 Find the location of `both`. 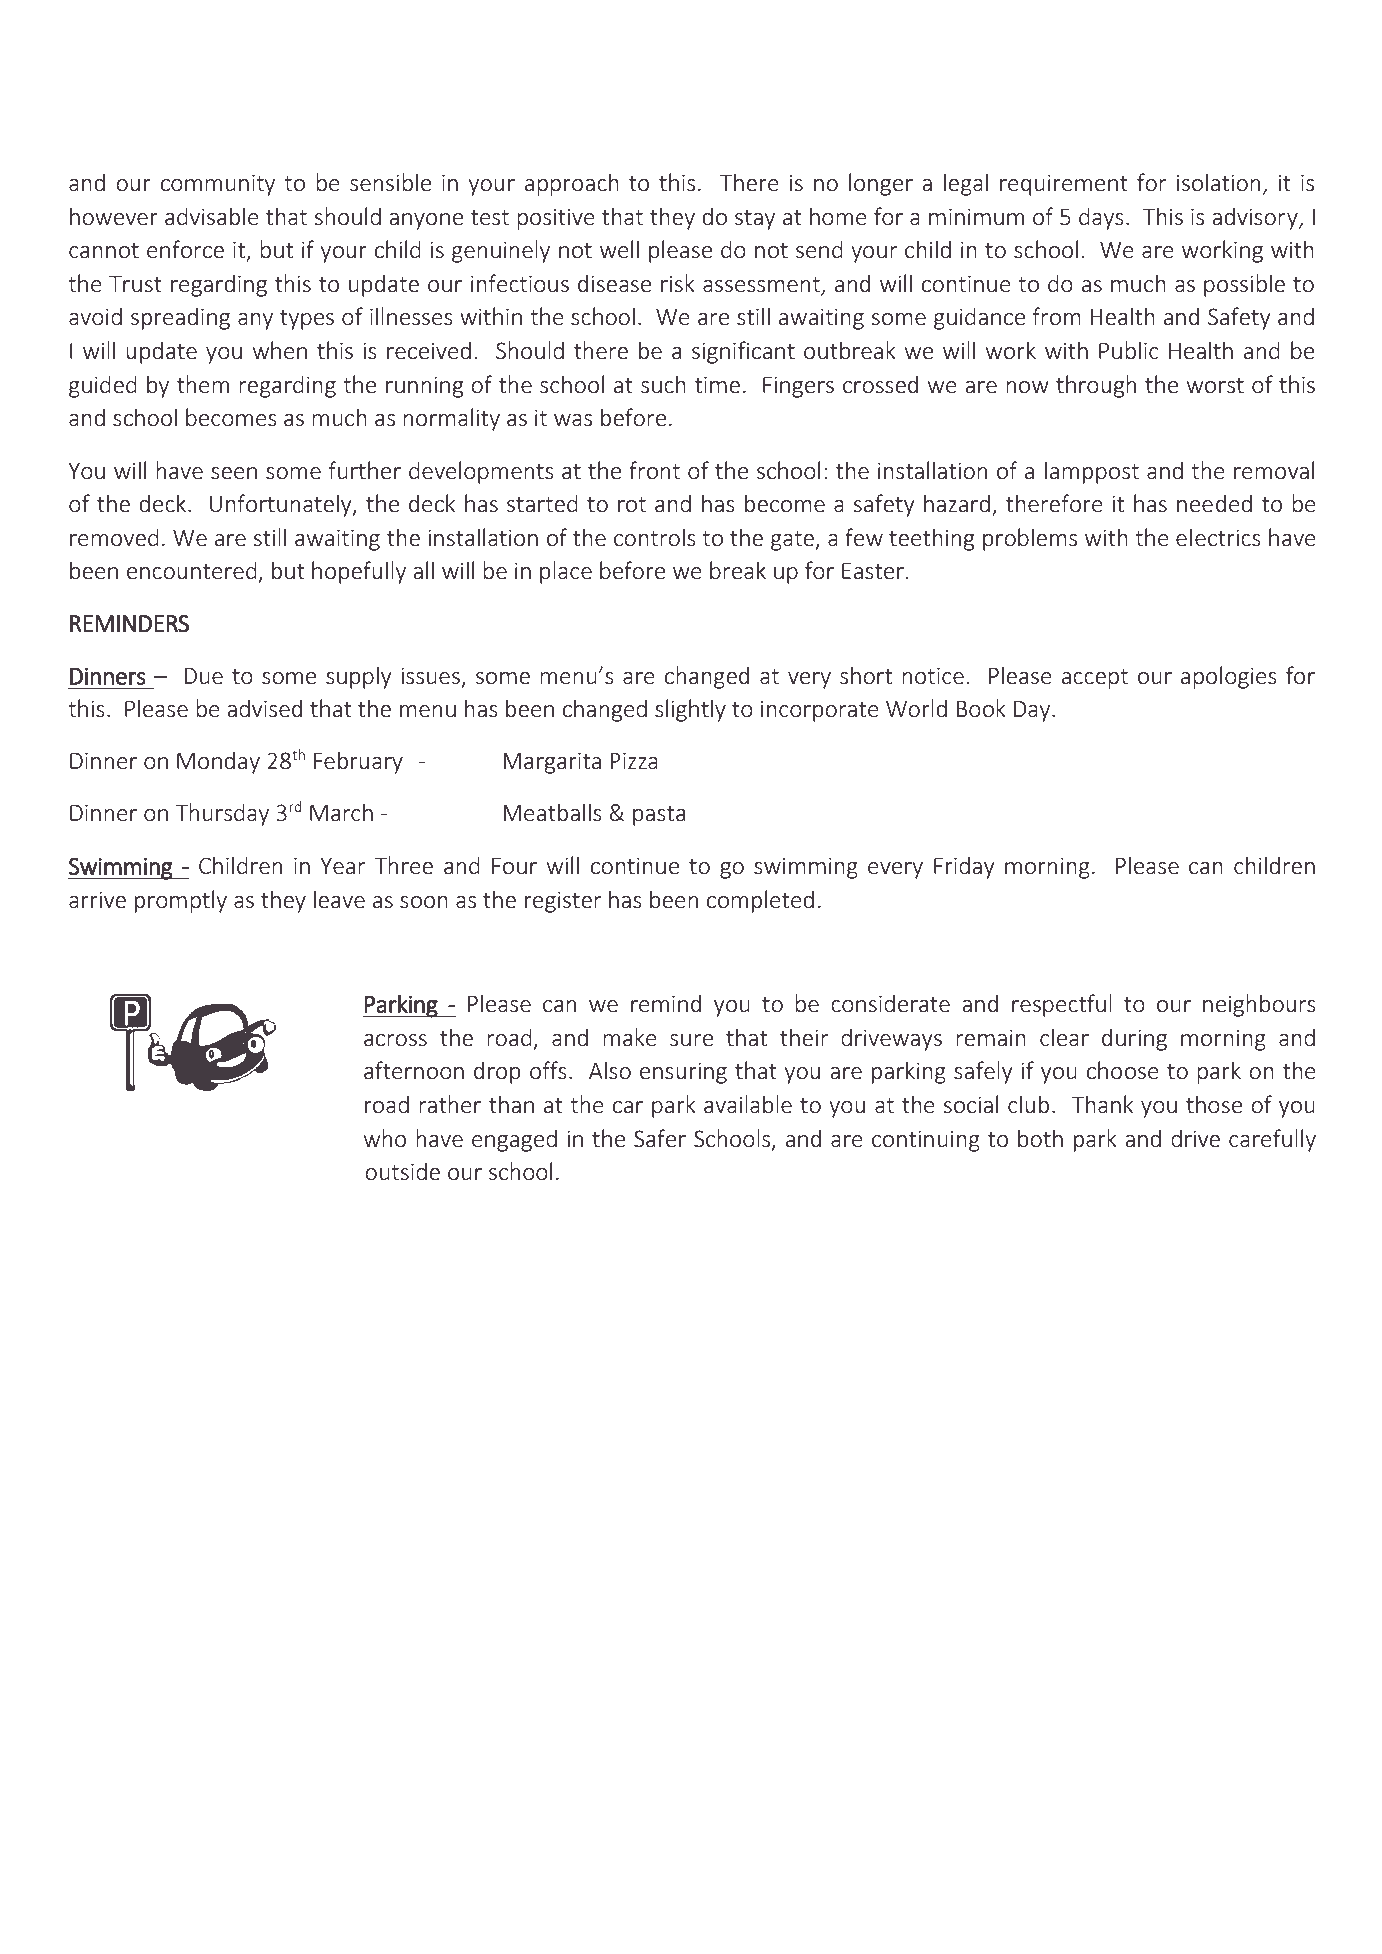

both is located at coordinates (1040, 1138).
